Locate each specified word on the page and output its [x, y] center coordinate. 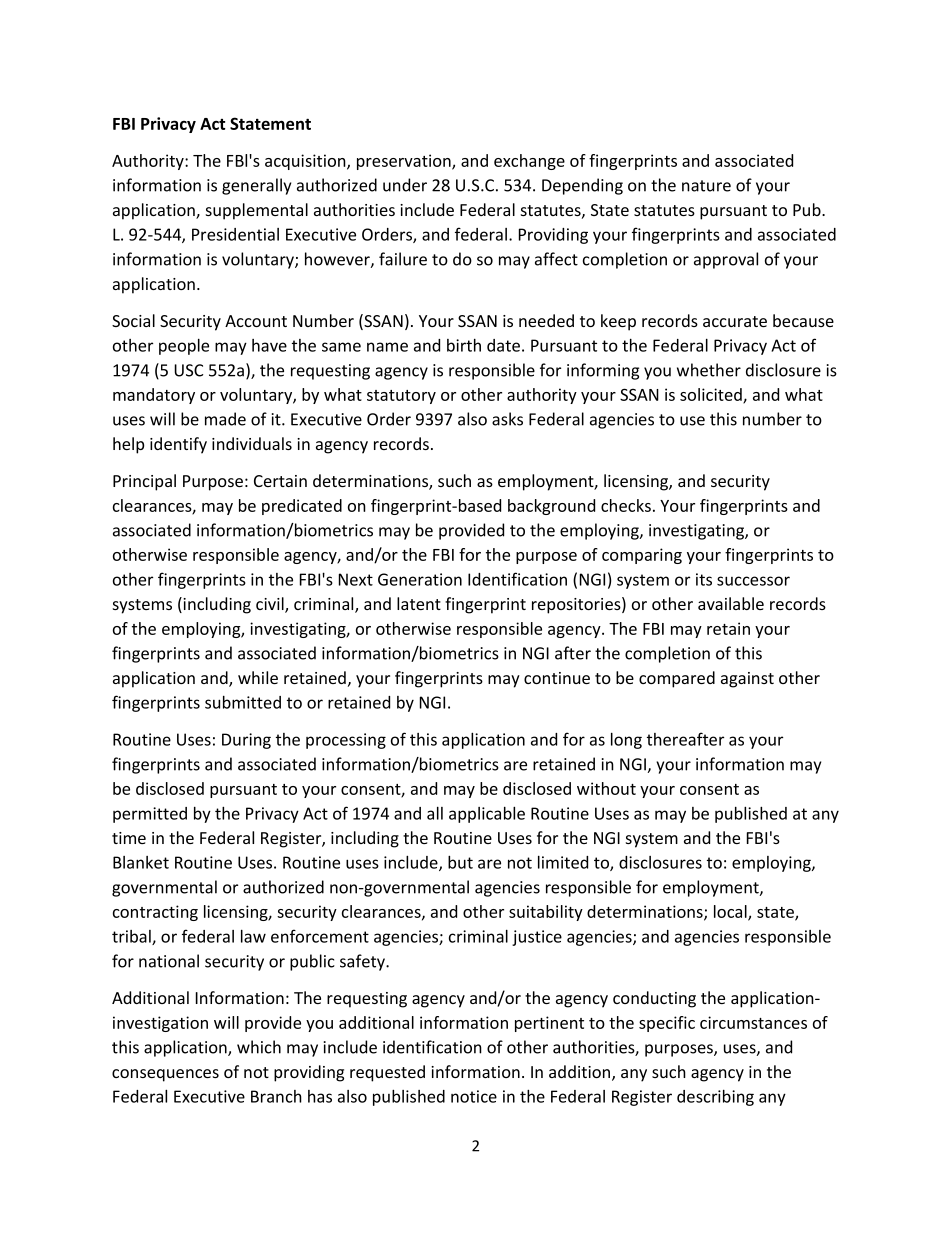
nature [706, 186]
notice [474, 1096]
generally [256, 186]
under [405, 185]
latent [419, 603]
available [731, 603]
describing [715, 1098]
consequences [165, 1075]
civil [271, 605]
